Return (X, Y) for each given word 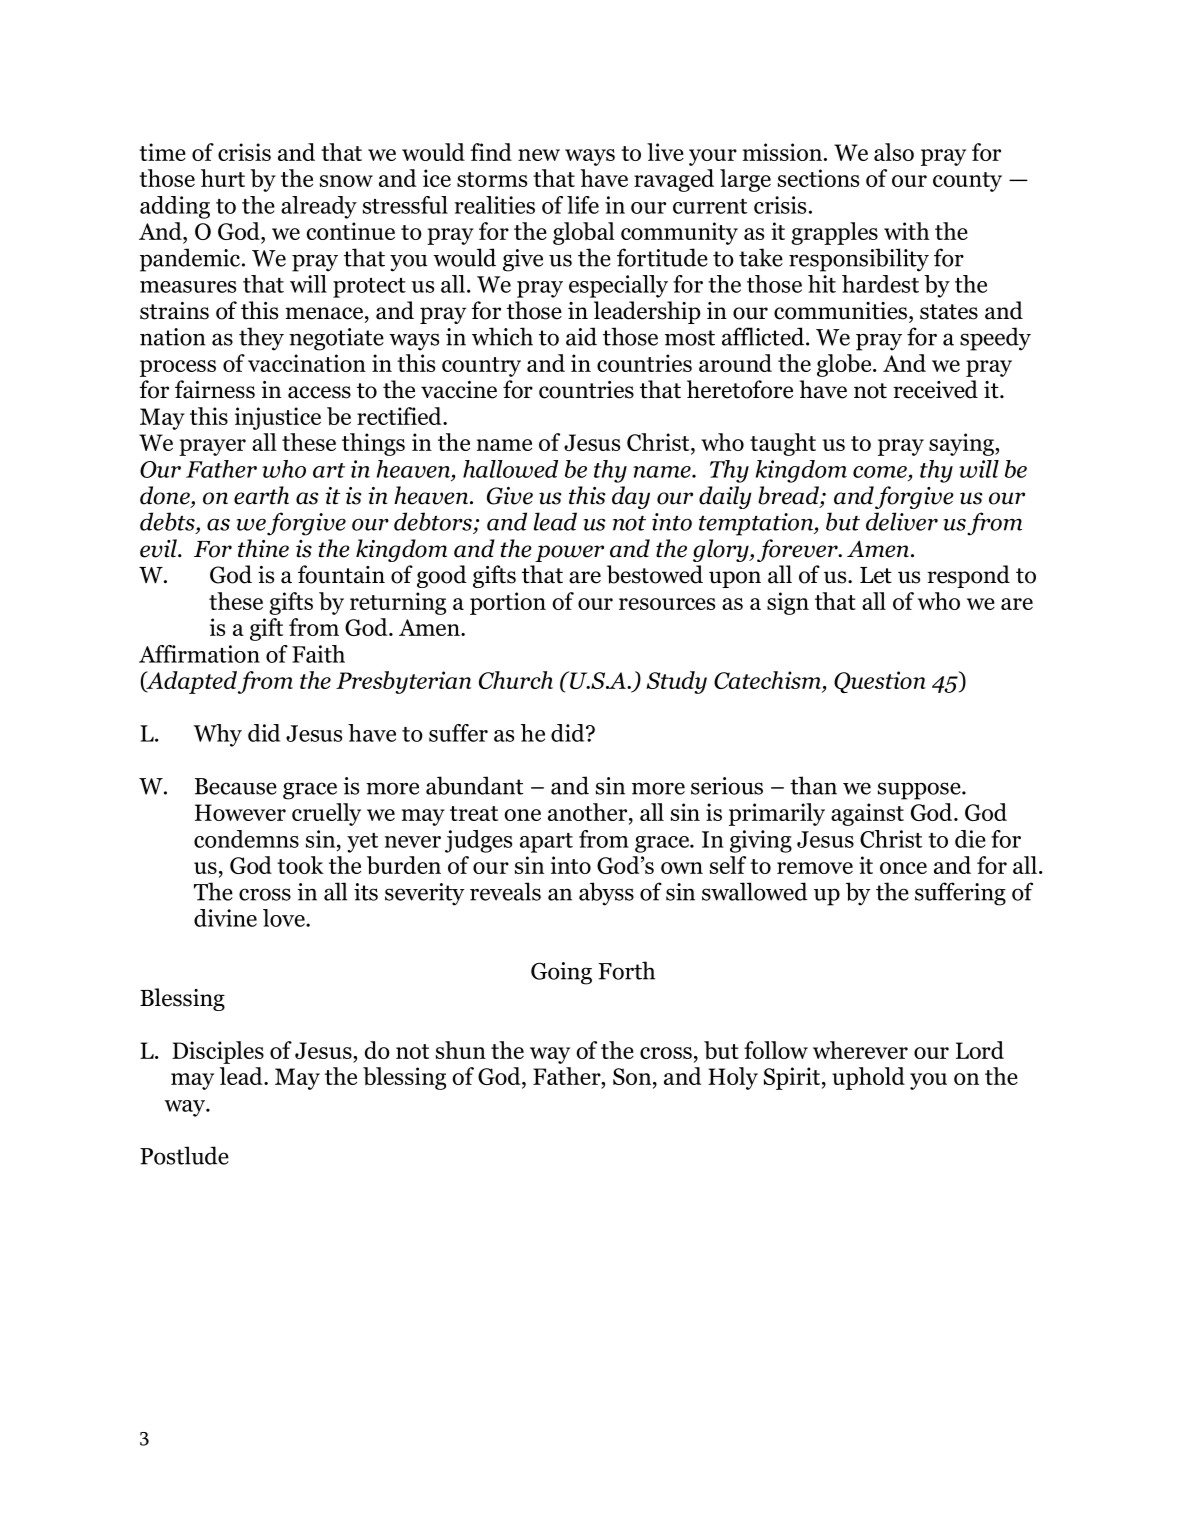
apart (546, 843)
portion (508, 603)
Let (876, 575)
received (935, 389)
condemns (246, 839)
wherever (860, 1050)
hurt (223, 178)
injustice (278, 418)
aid (581, 336)
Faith (318, 654)
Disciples (218, 1052)
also (894, 152)
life (583, 205)
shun (461, 1050)
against (867, 814)
